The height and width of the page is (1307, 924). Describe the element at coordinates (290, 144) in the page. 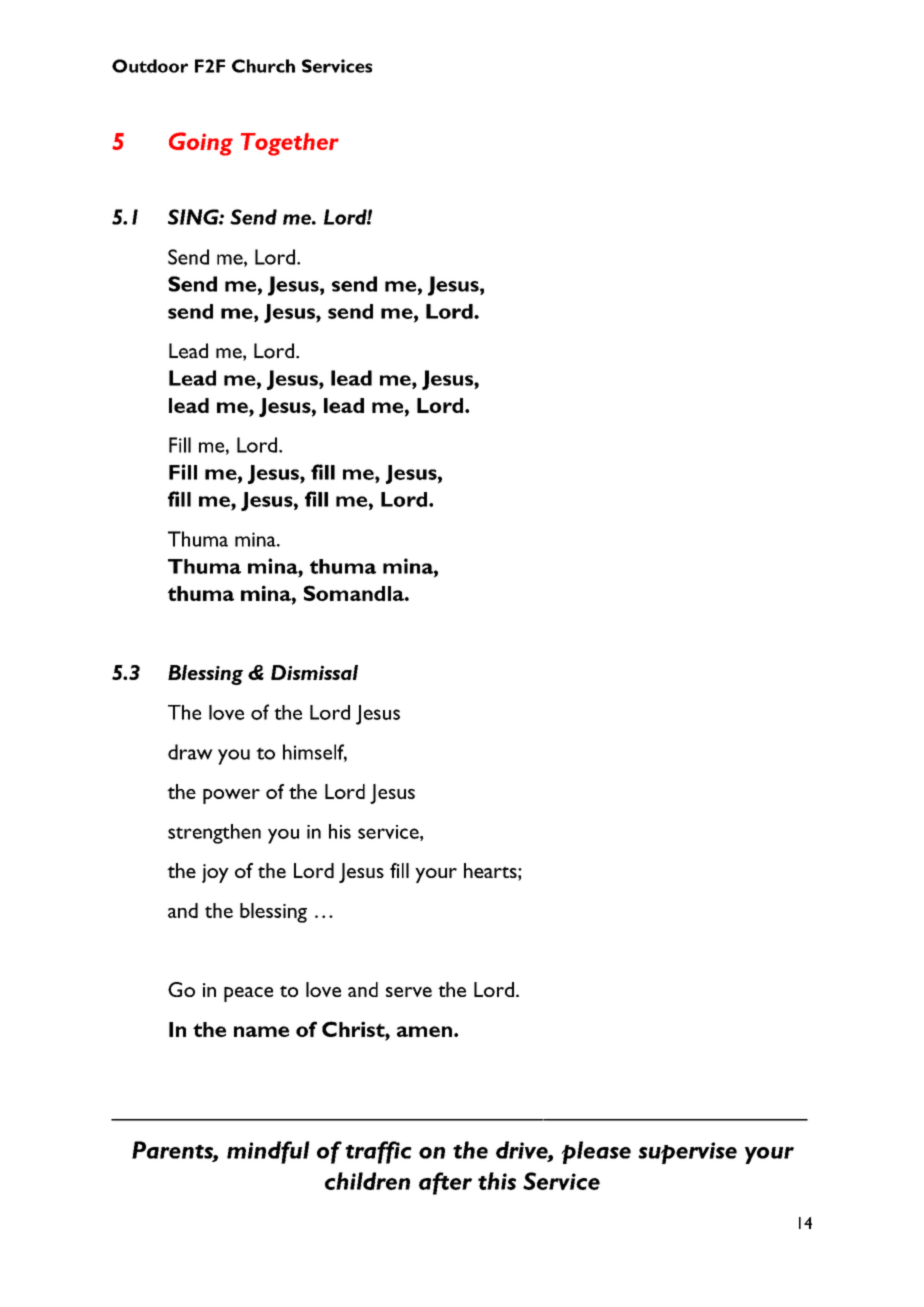

I see `Together` at that location.
